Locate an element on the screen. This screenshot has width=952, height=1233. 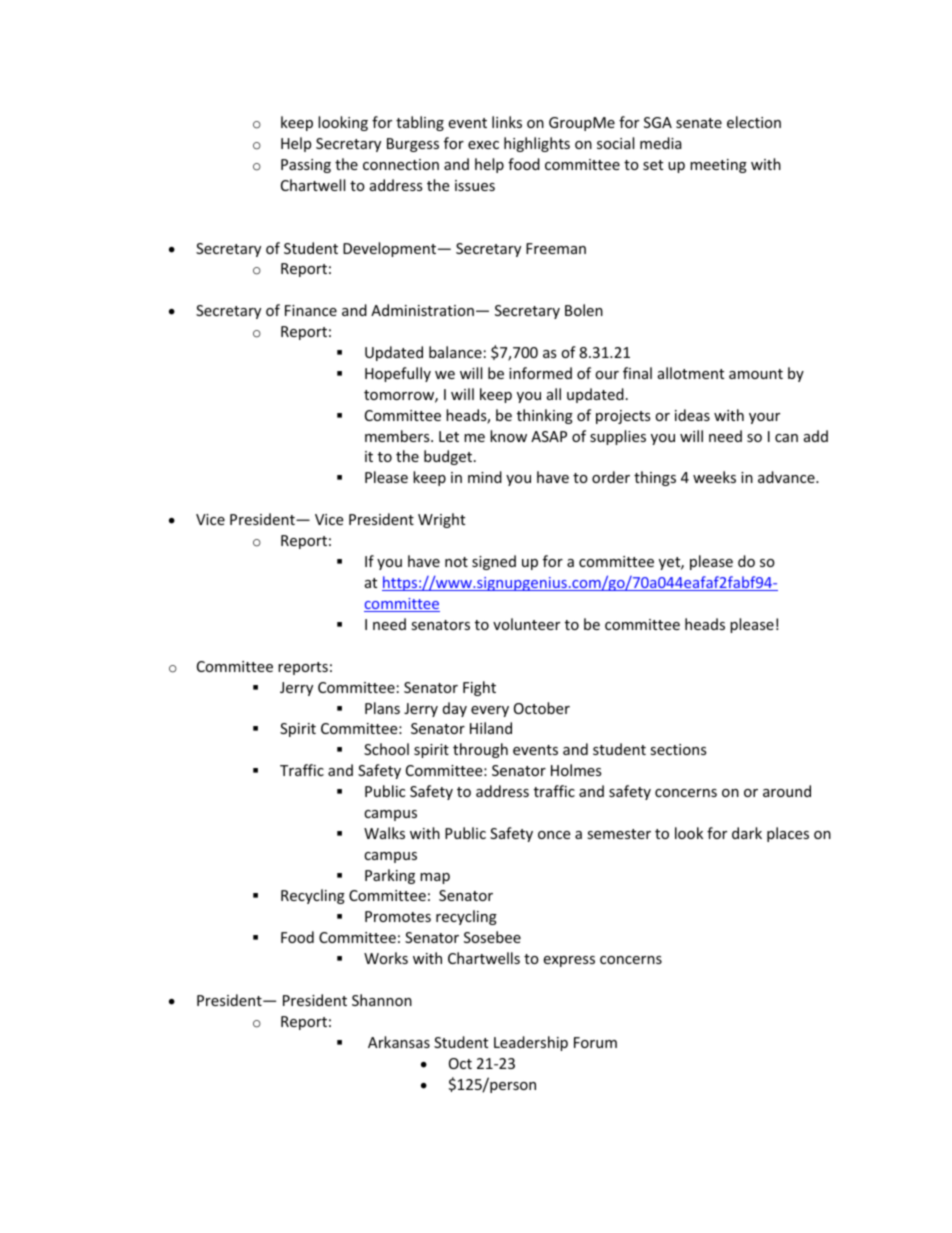
meeting is located at coordinates (718, 166).
